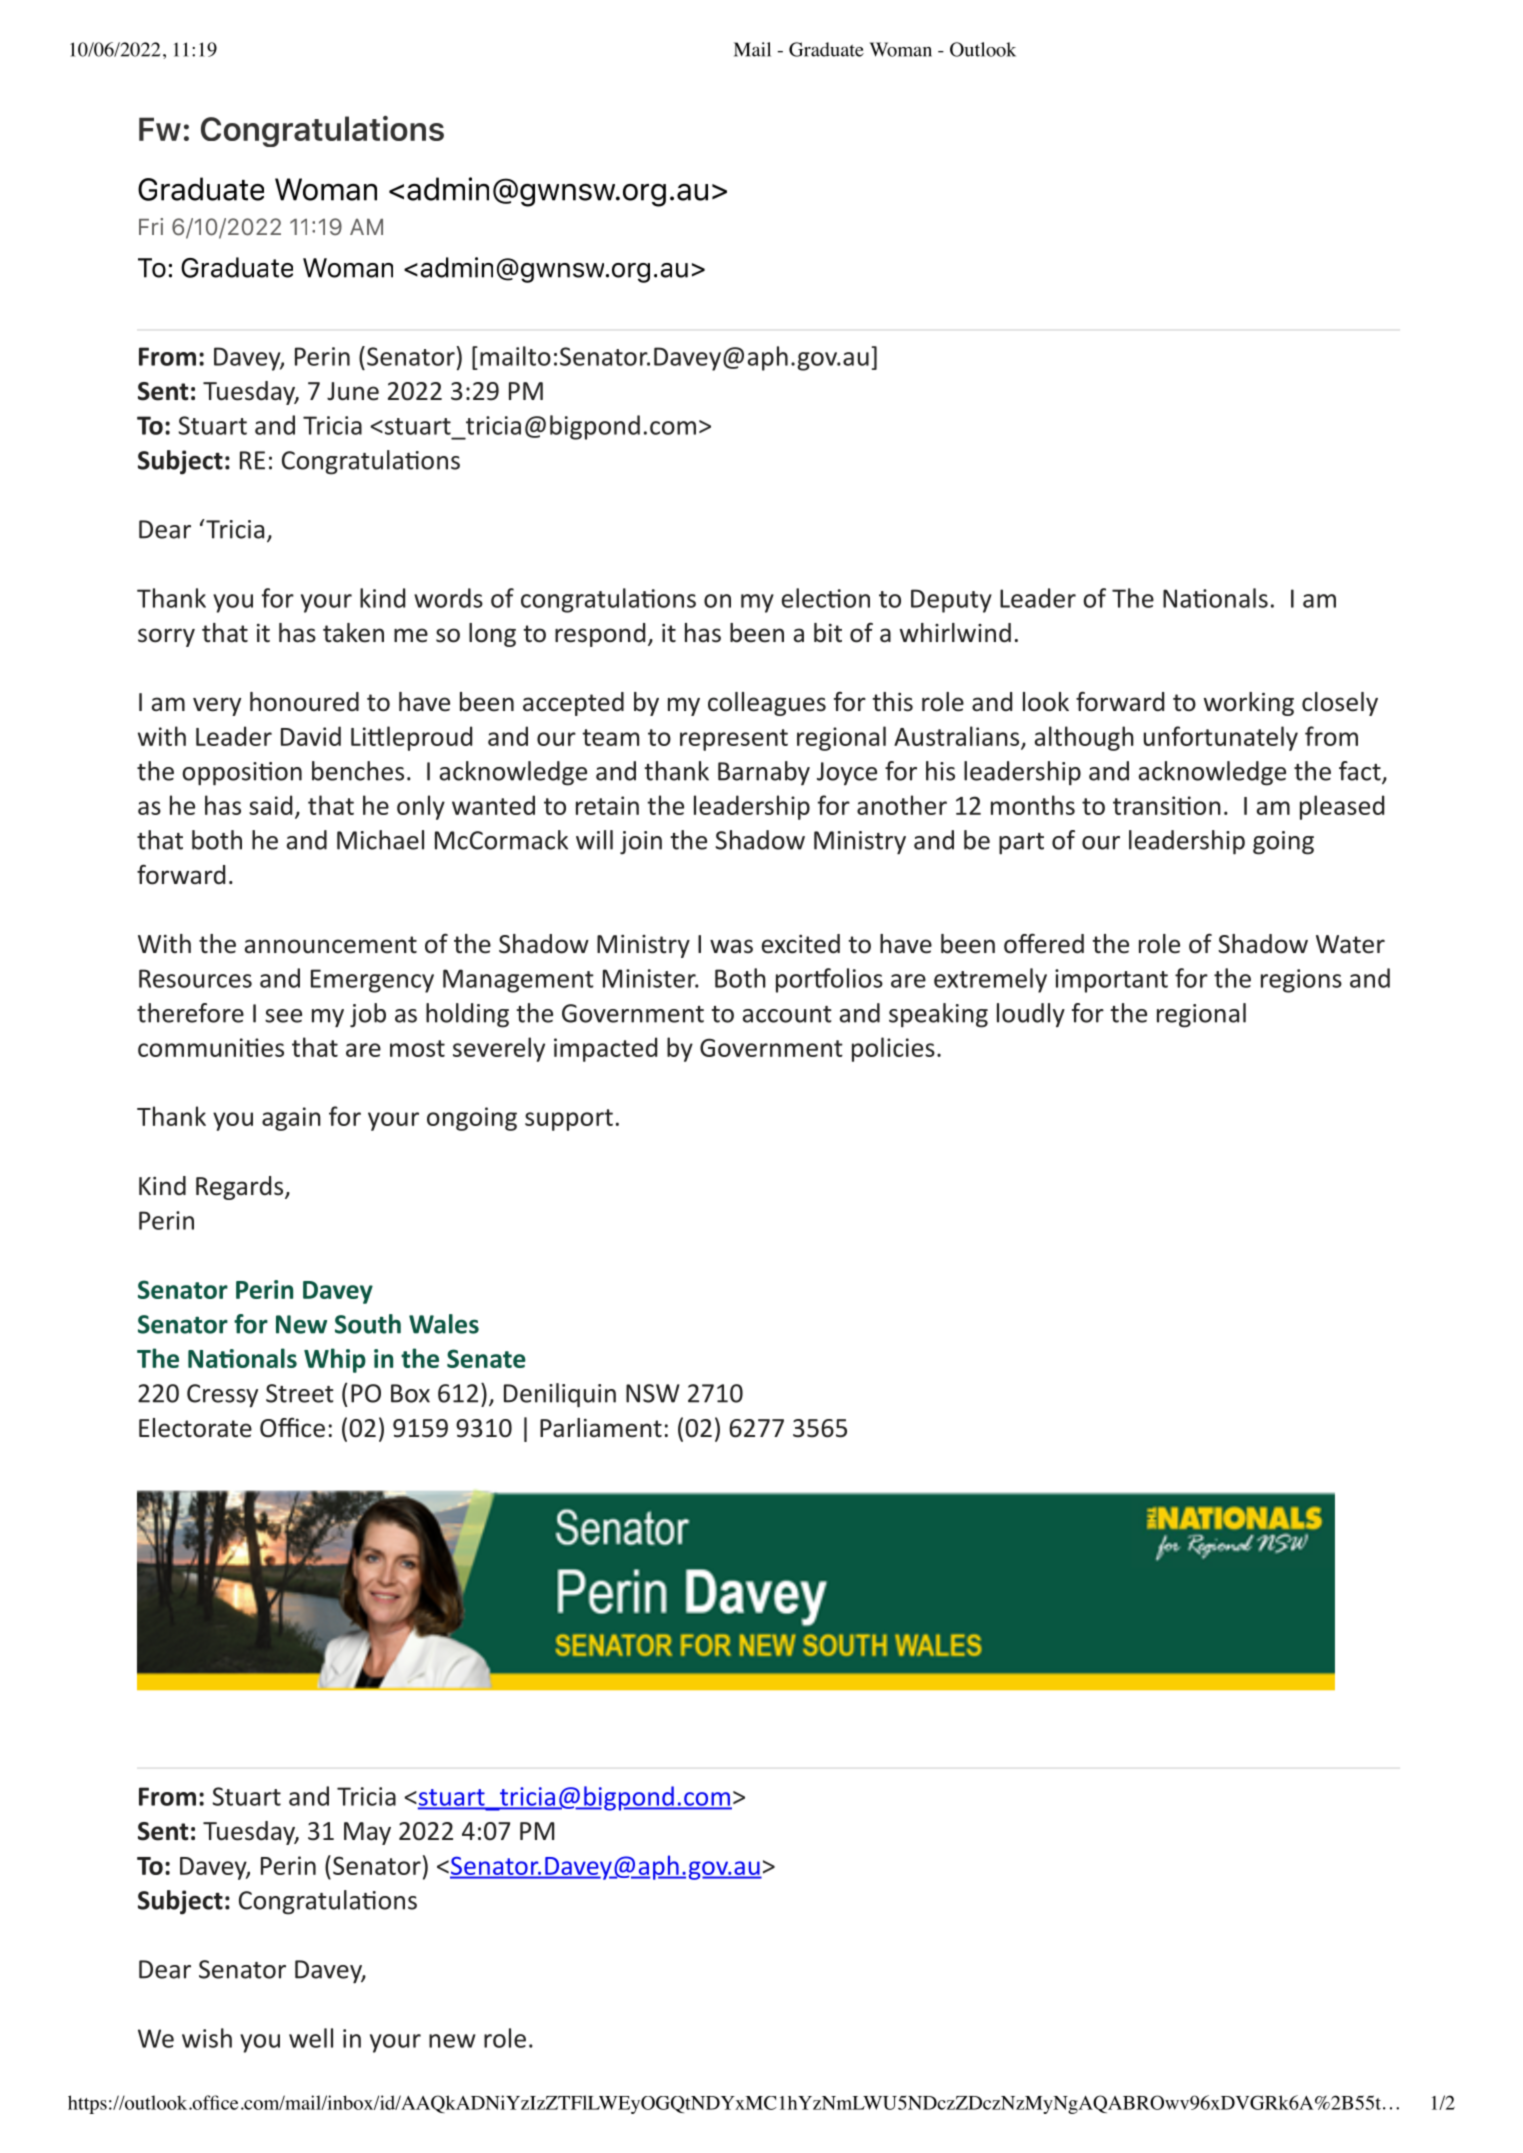 The height and width of the screenshot is (2153, 1523). Describe the element at coordinates (767, 704) in the screenshot. I see `colleagues` at that location.
